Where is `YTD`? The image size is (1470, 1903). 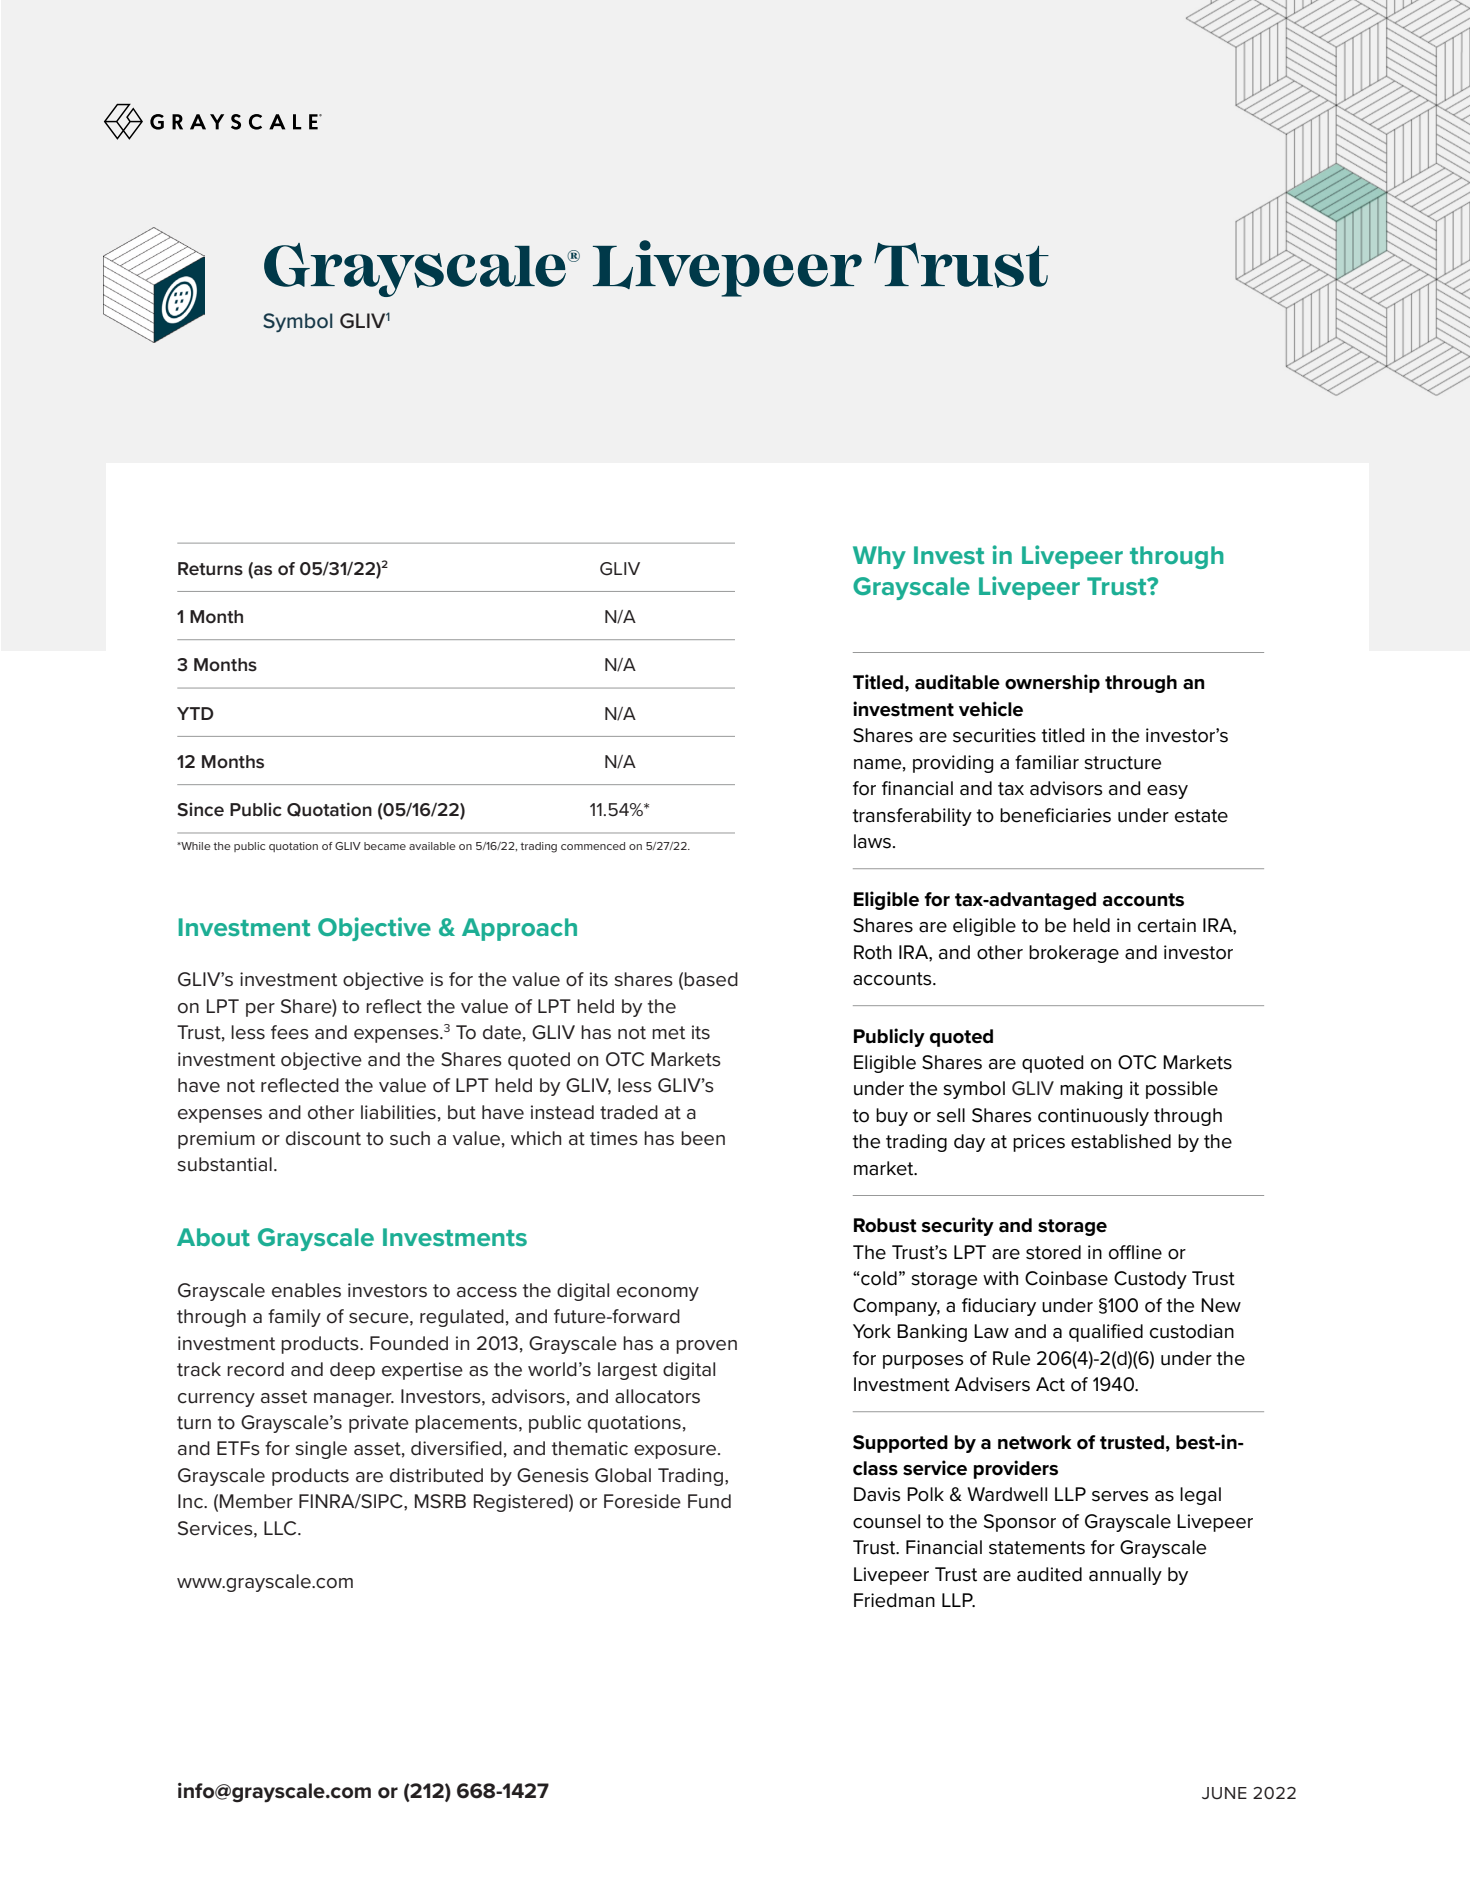
YTD is located at coordinates (195, 713).
